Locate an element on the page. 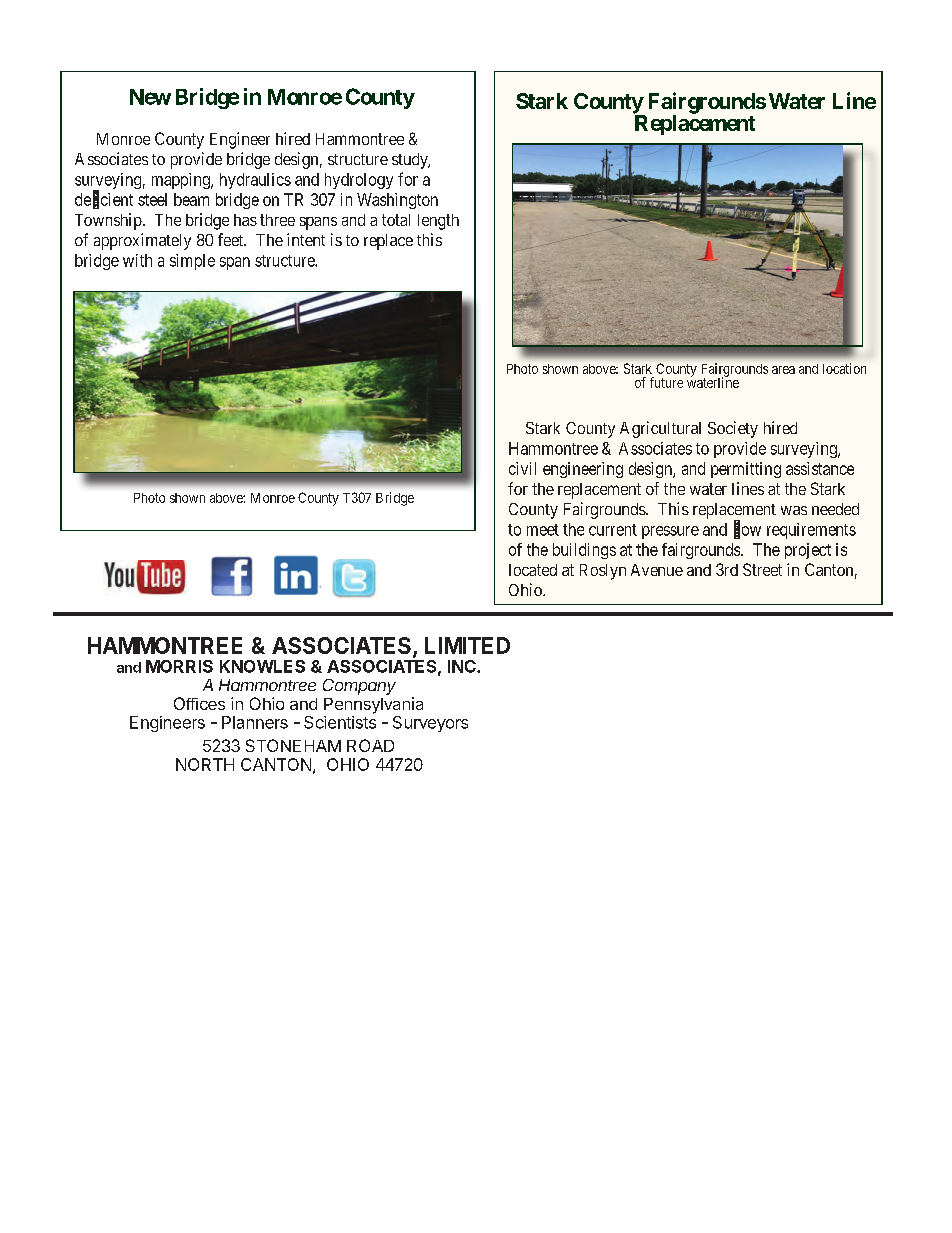  length is located at coordinates (438, 222).
